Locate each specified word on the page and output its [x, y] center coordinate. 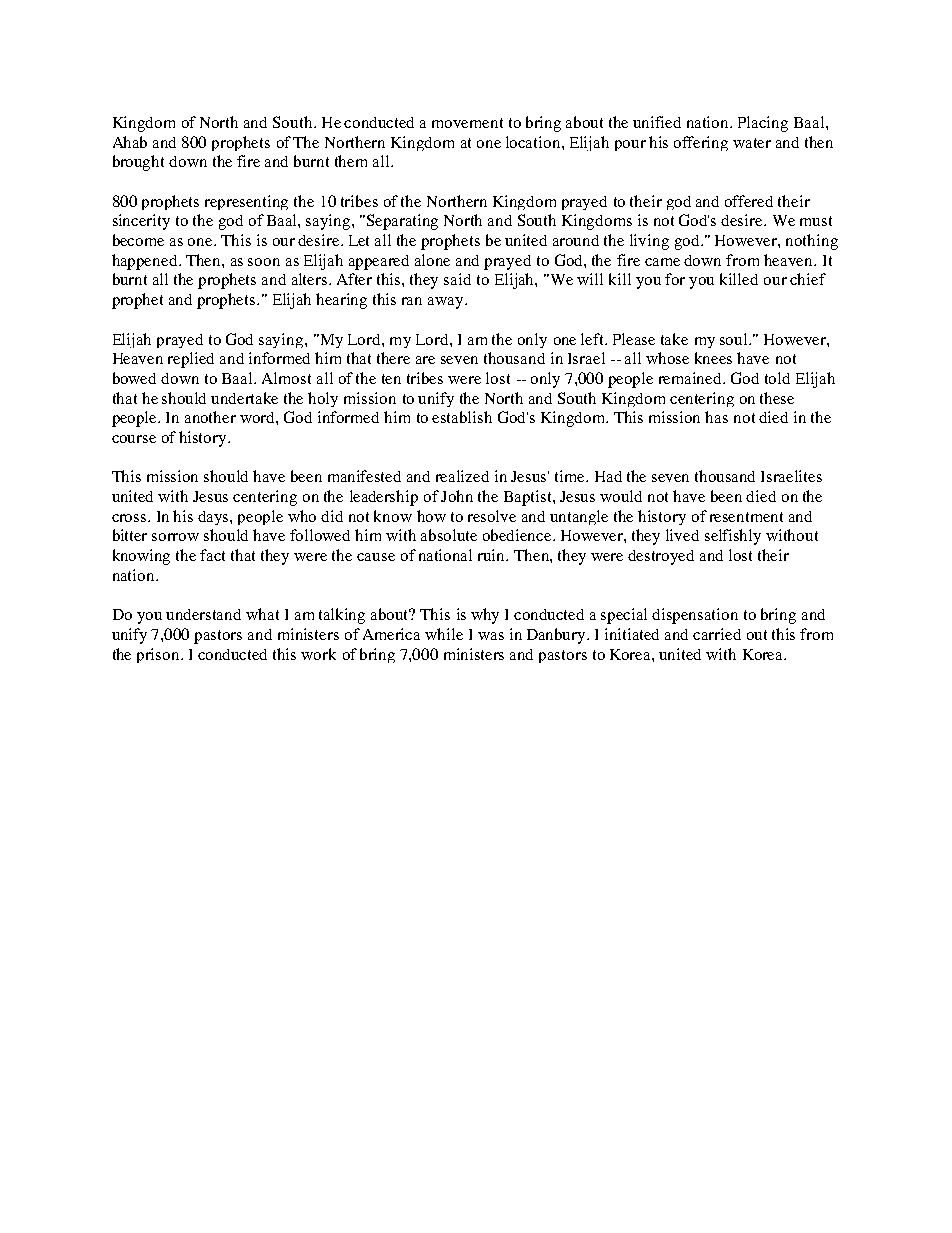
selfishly [733, 537]
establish [462, 417]
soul [735, 339]
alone [432, 260]
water [752, 143]
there [393, 358]
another [210, 417]
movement [467, 123]
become [138, 240]
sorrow [175, 537]
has [716, 417]
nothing [812, 242]
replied [191, 360]
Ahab [130, 142]
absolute [449, 535]
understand [203, 614]
